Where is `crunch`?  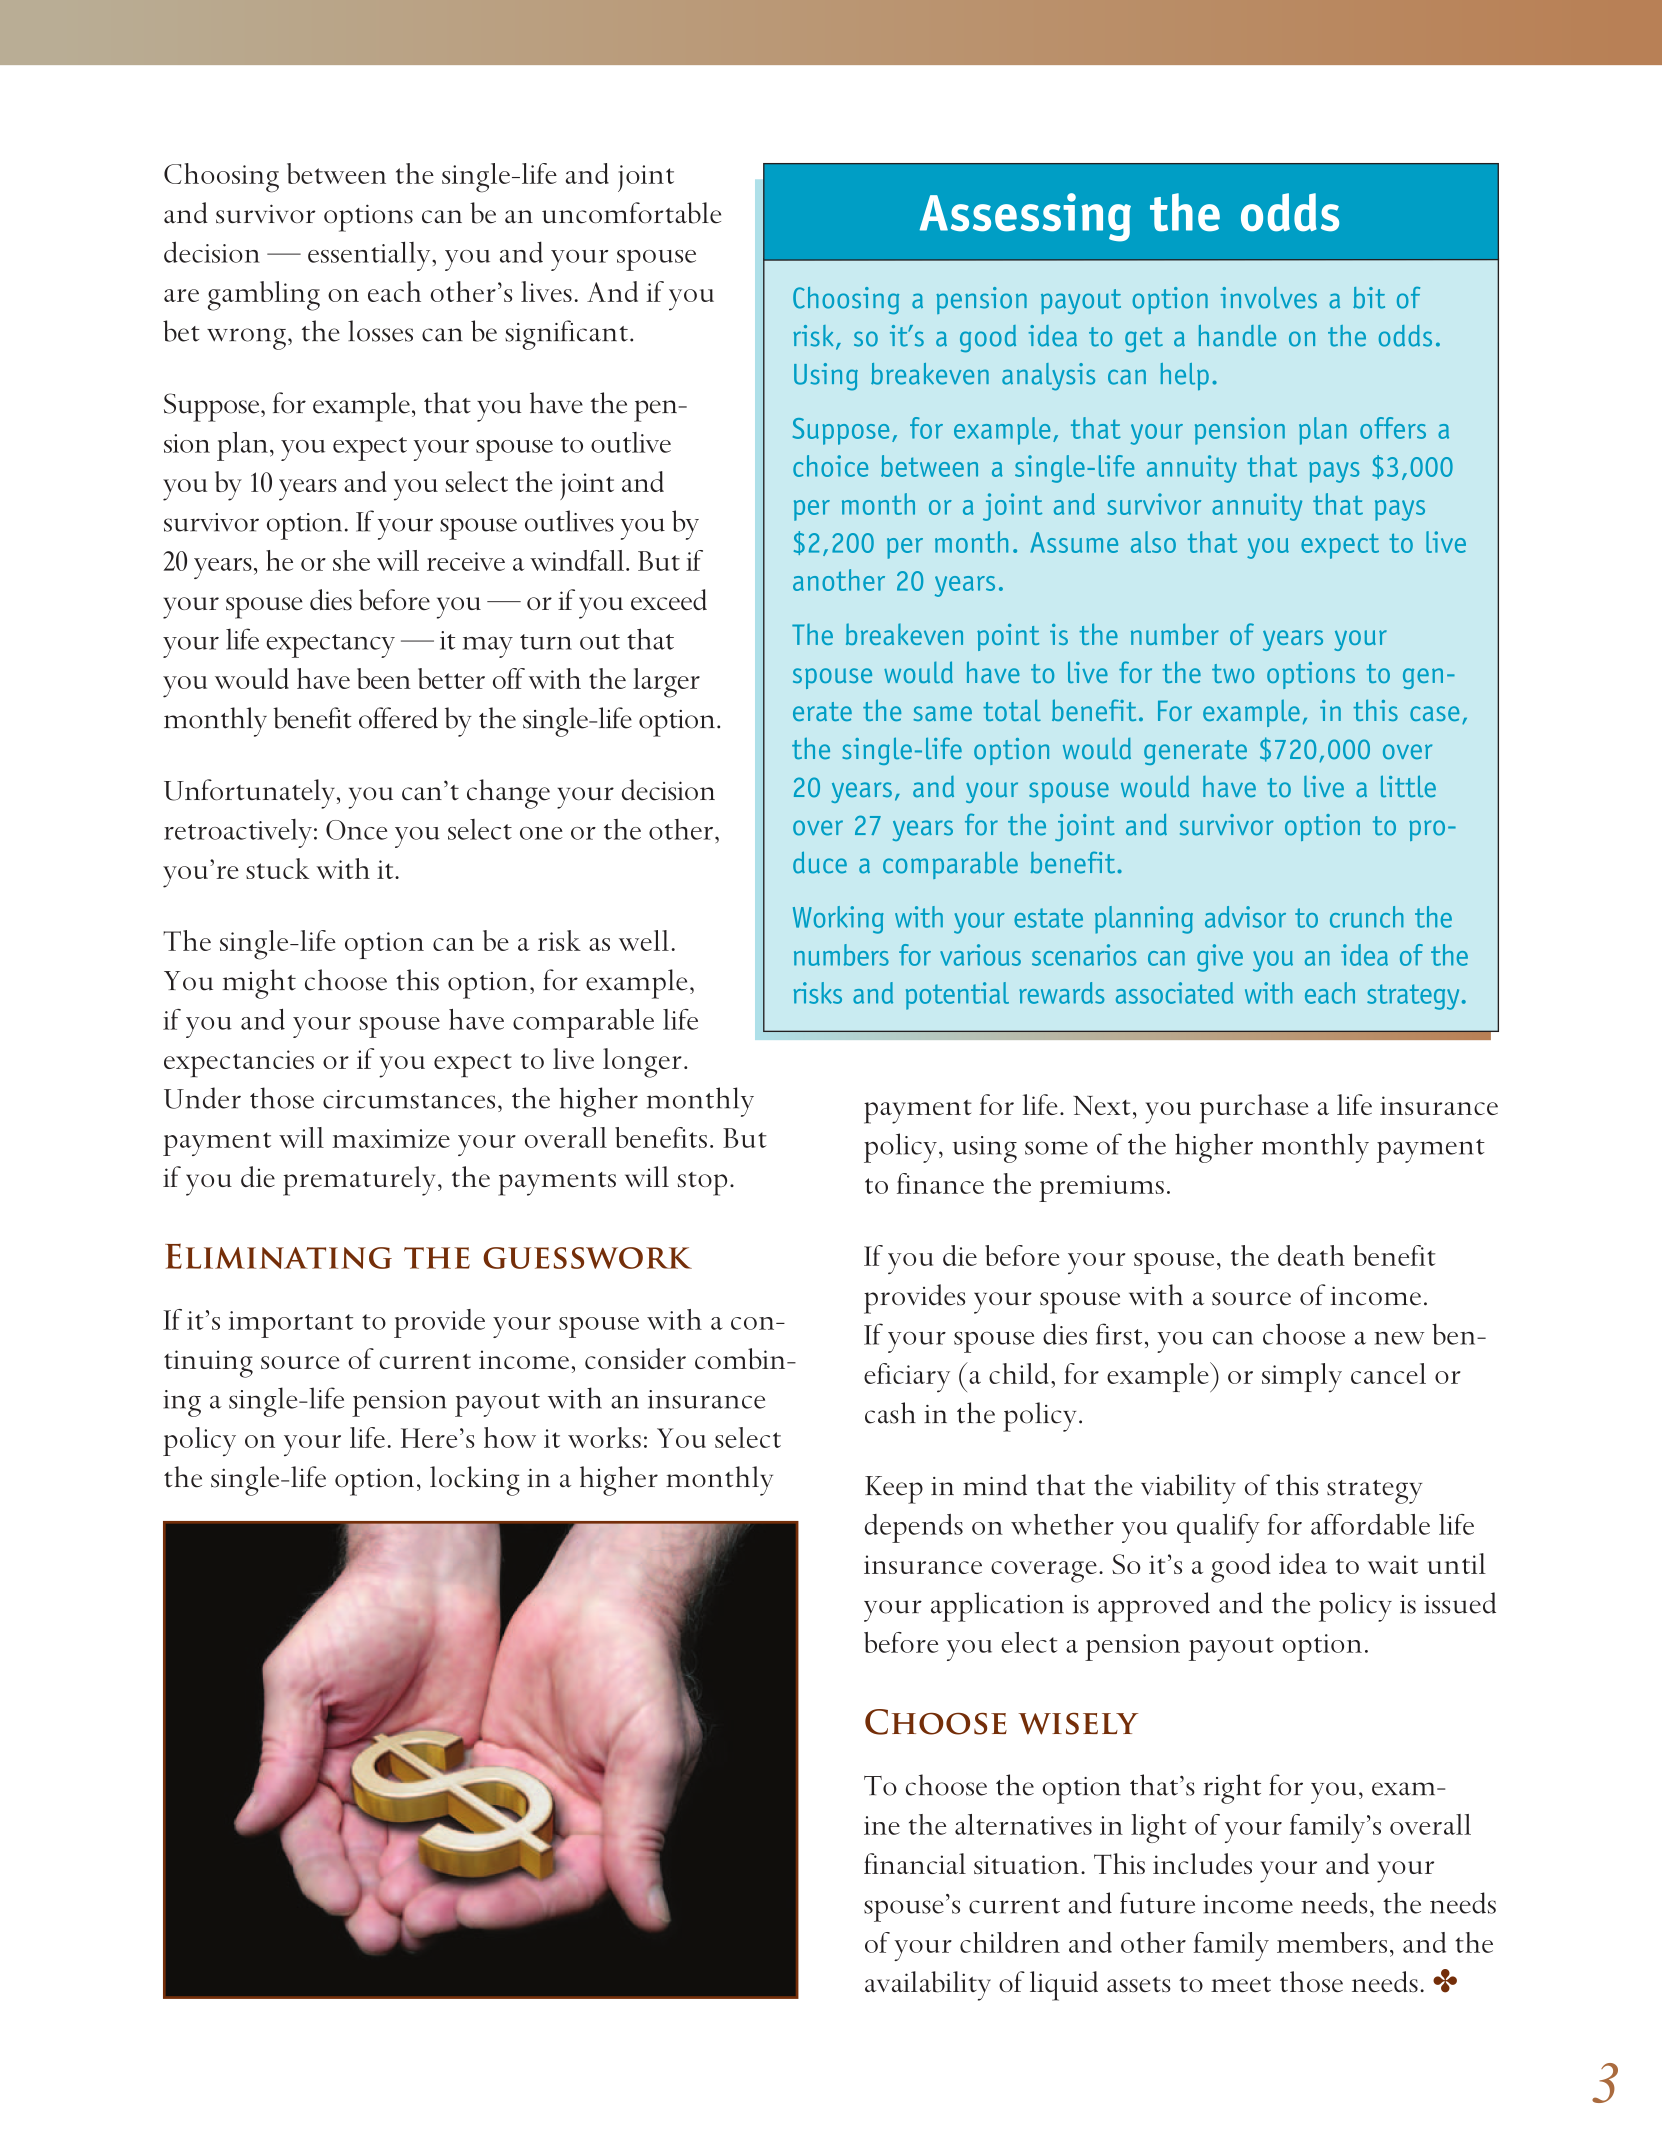
crunch is located at coordinates (1367, 917).
